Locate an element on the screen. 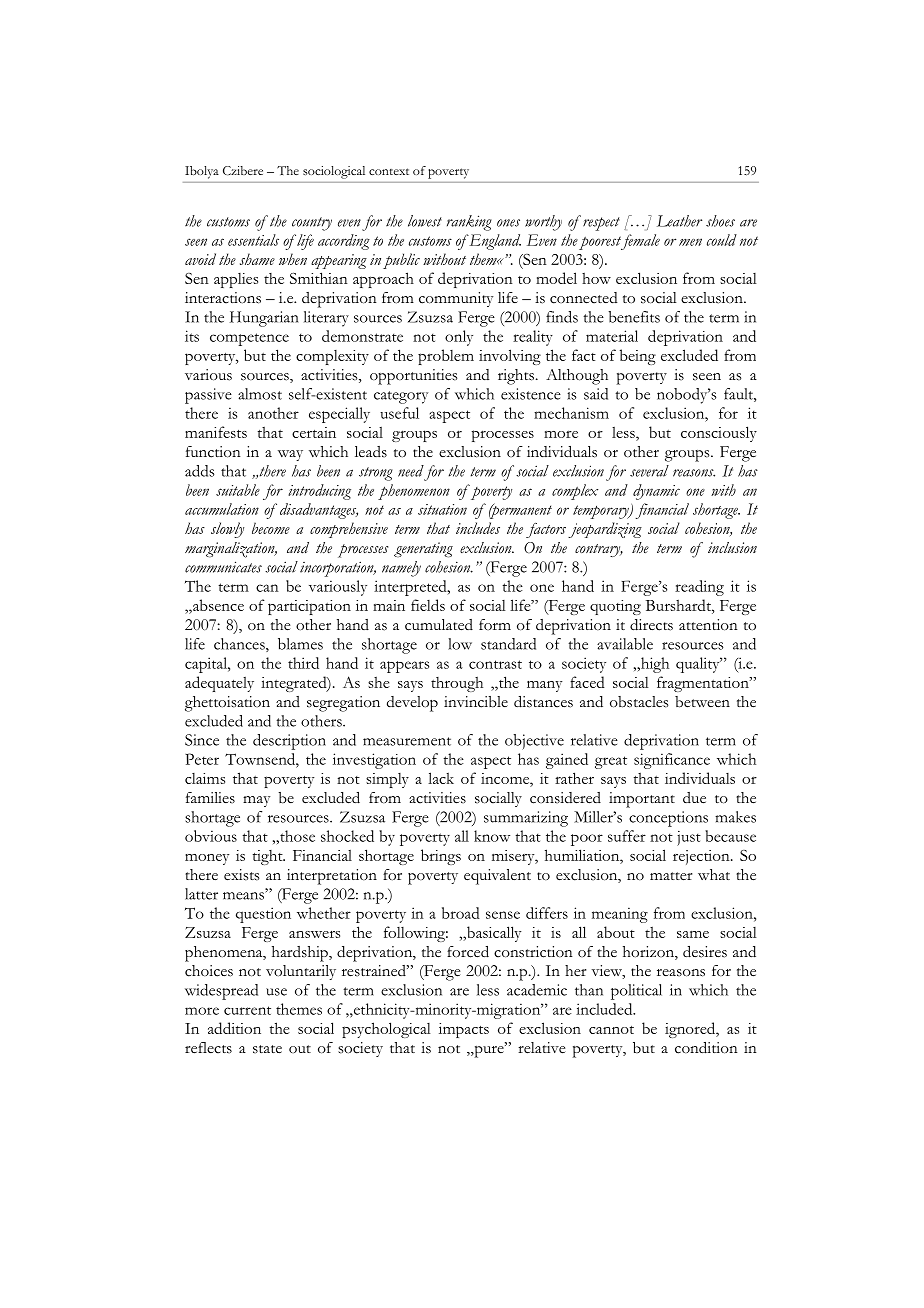  impacts is located at coordinates (464, 1030).
